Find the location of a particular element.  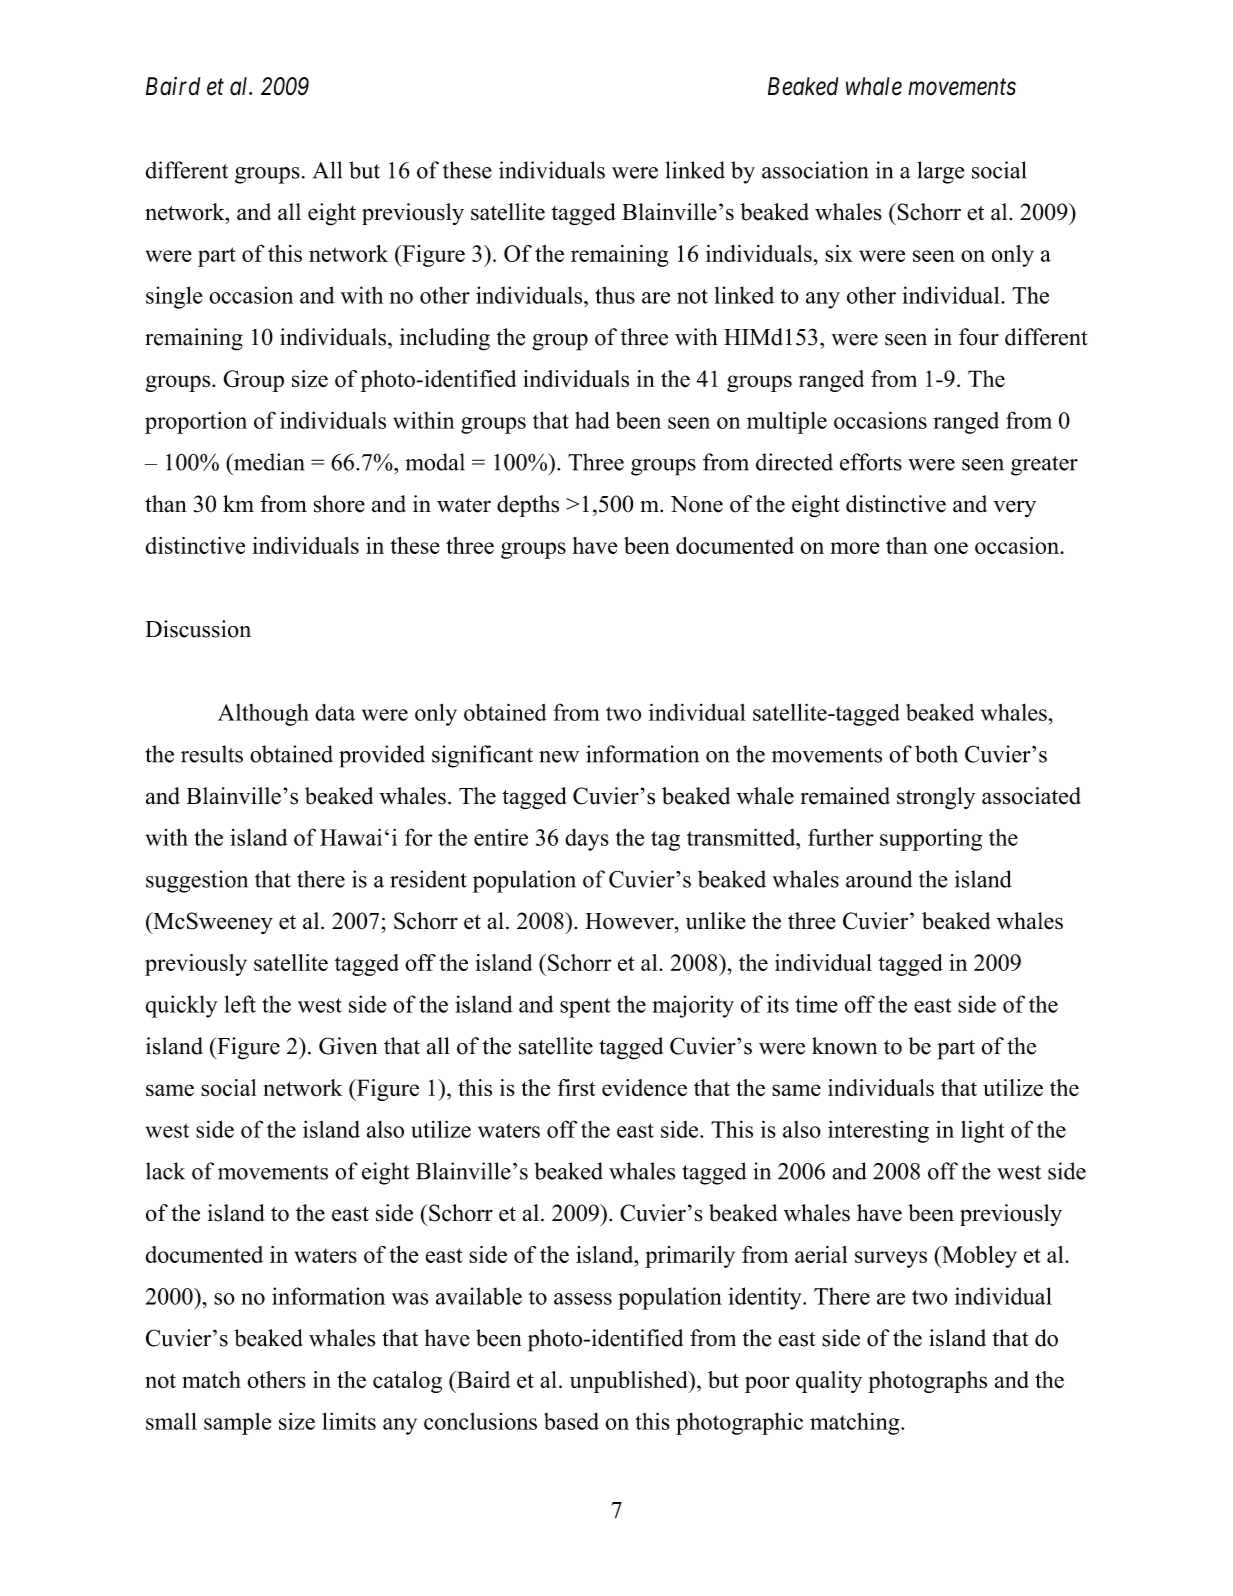

Given is located at coordinates (348, 1046).
